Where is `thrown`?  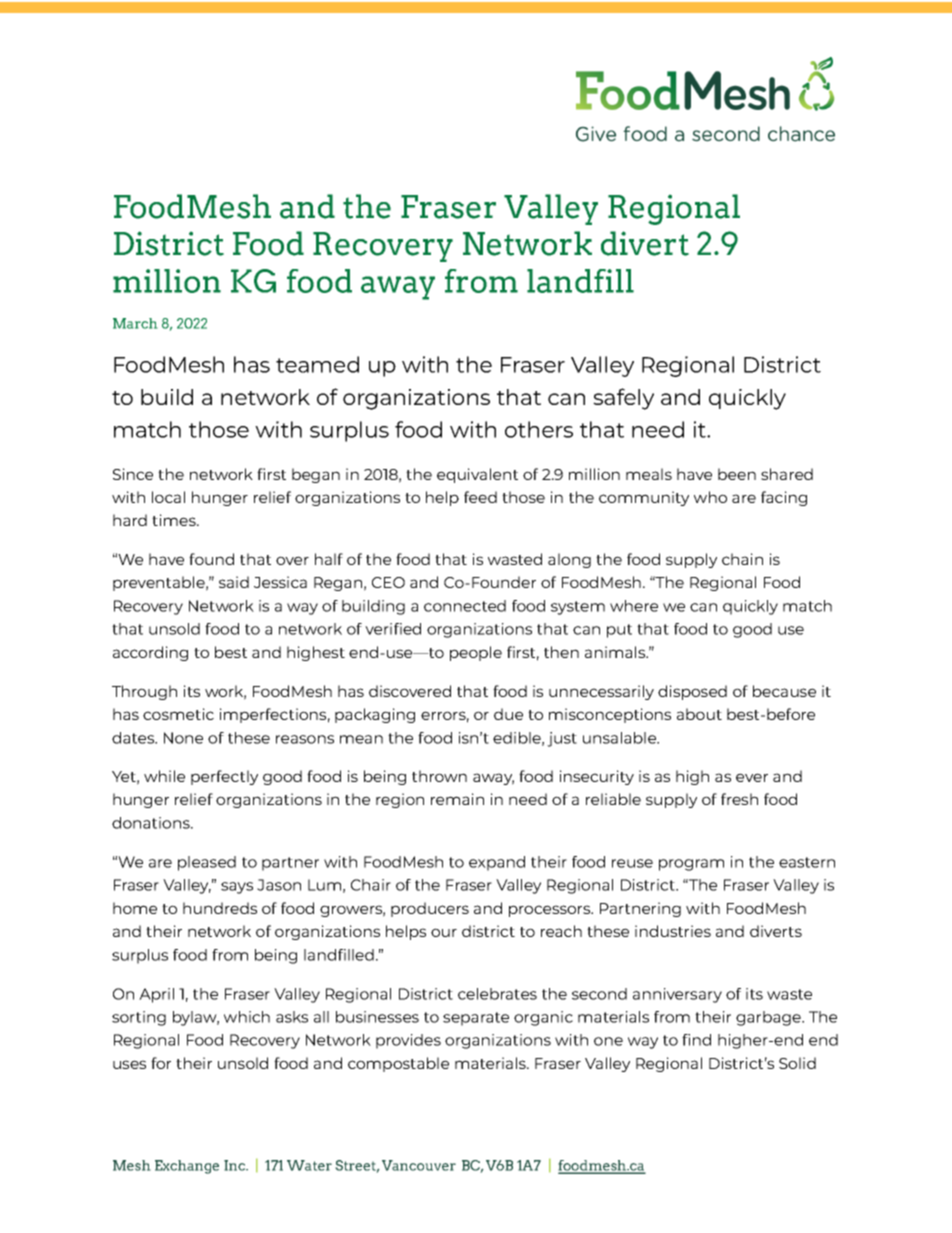 thrown is located at coordinates (439, 776).
